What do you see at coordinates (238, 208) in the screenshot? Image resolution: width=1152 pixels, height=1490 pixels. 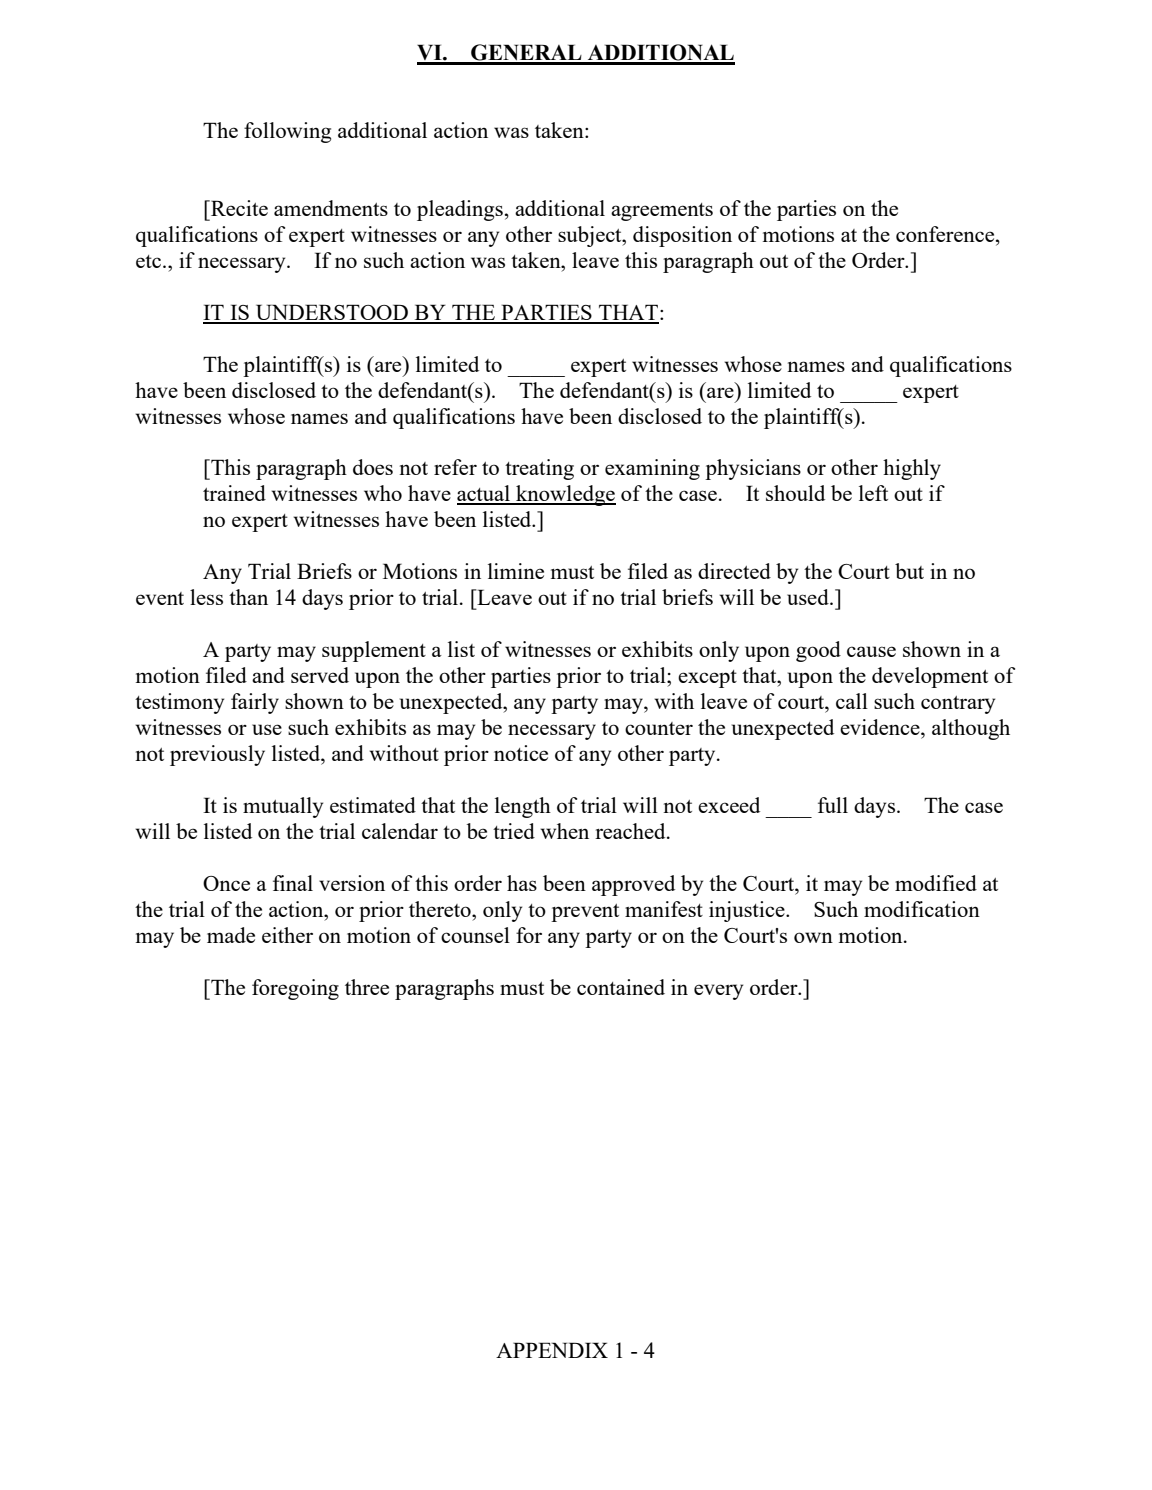 I see `Recite` at bounding box center [238, 208].
